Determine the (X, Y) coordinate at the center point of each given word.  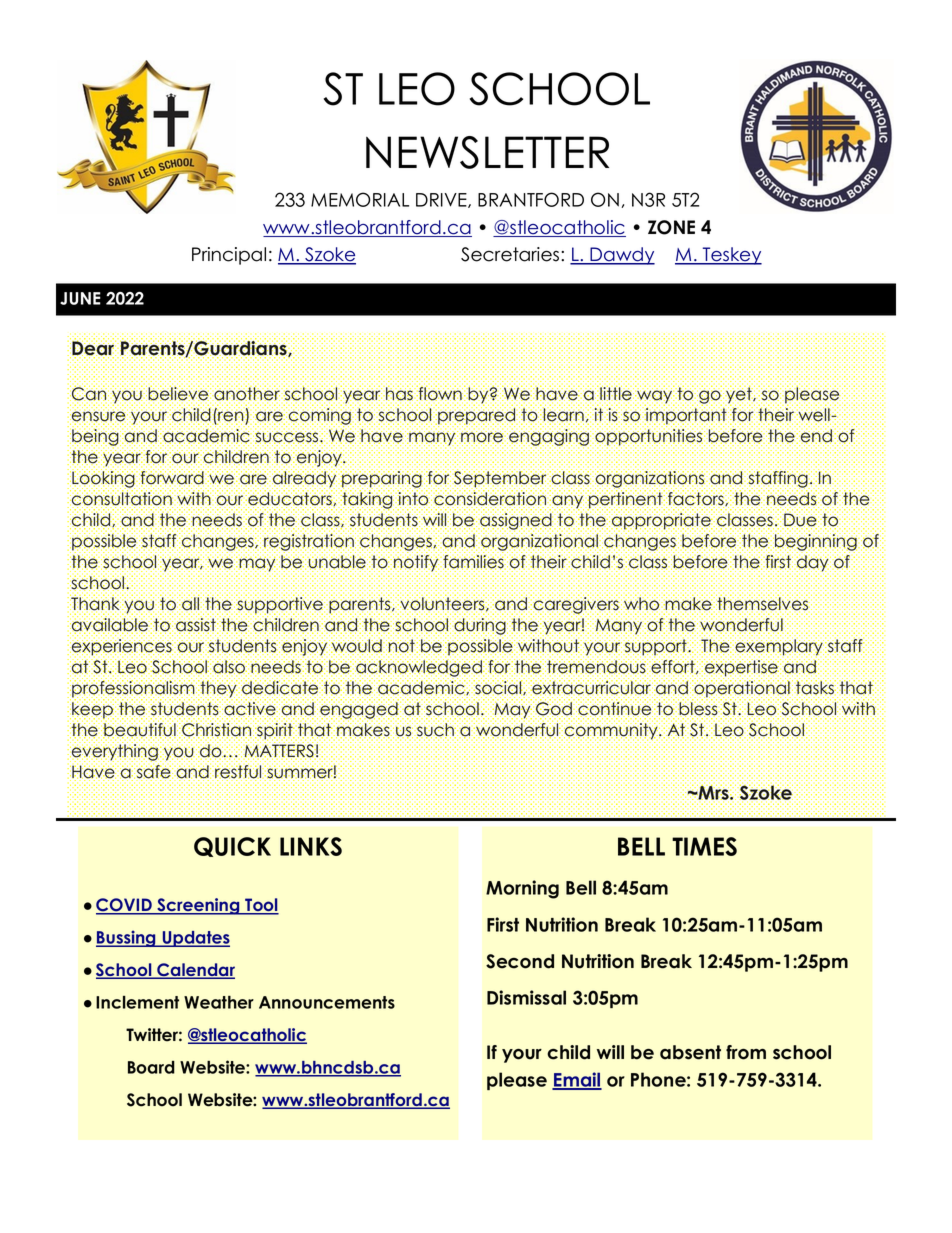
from (746, 1052)
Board (151, 1067)
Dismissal (526, 997)
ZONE (671, 227)
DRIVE (442, 200)
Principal (229, 256)
